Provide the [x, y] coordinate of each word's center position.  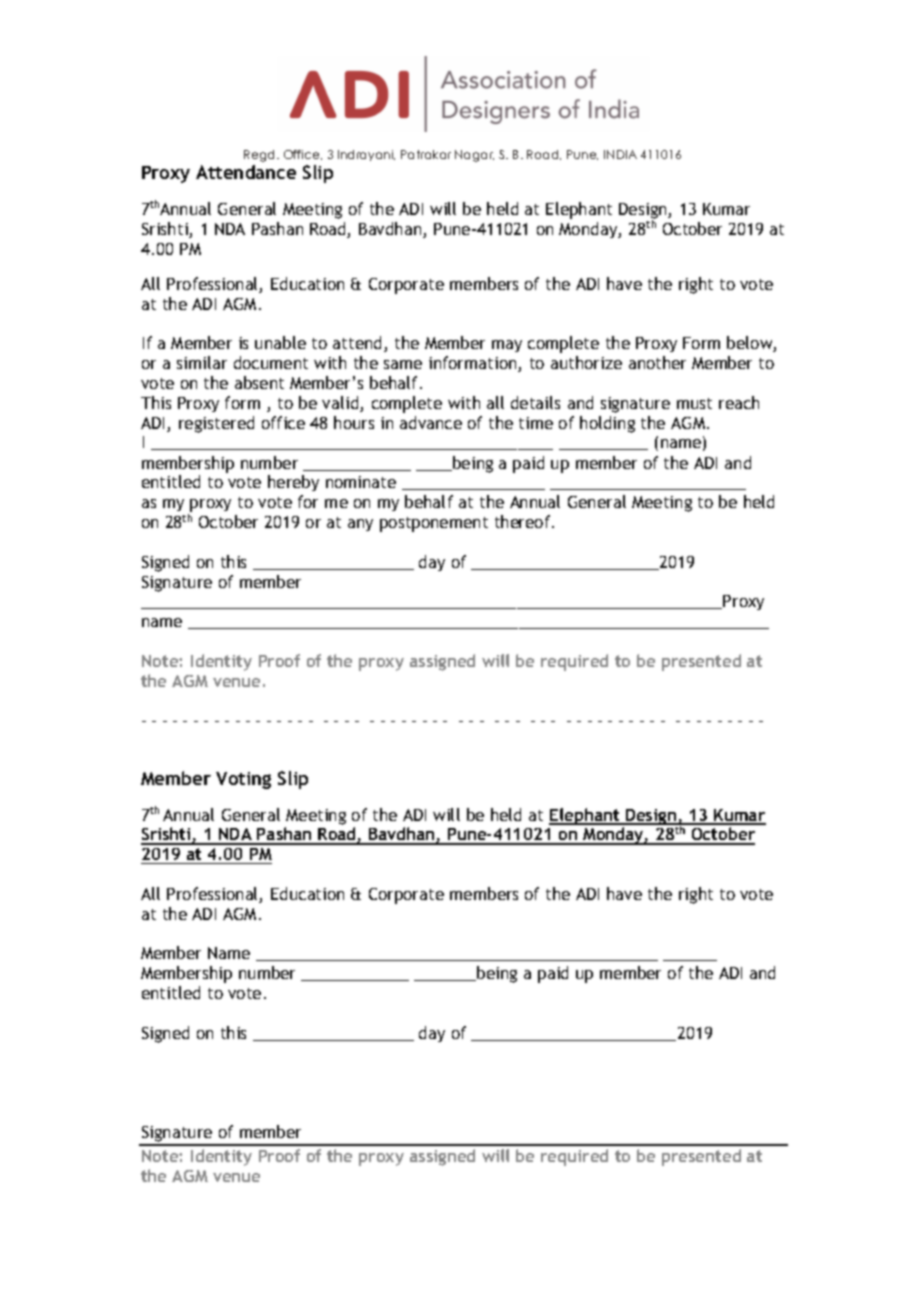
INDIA [620, 154]
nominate [361, 482]
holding [607, 424]
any [360, 525]
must [694, 403]
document [271, 362]
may [507, 346]
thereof [524, 521]
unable [280, 342]
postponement [434, 524]
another [657, 362]
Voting [243, 780]
